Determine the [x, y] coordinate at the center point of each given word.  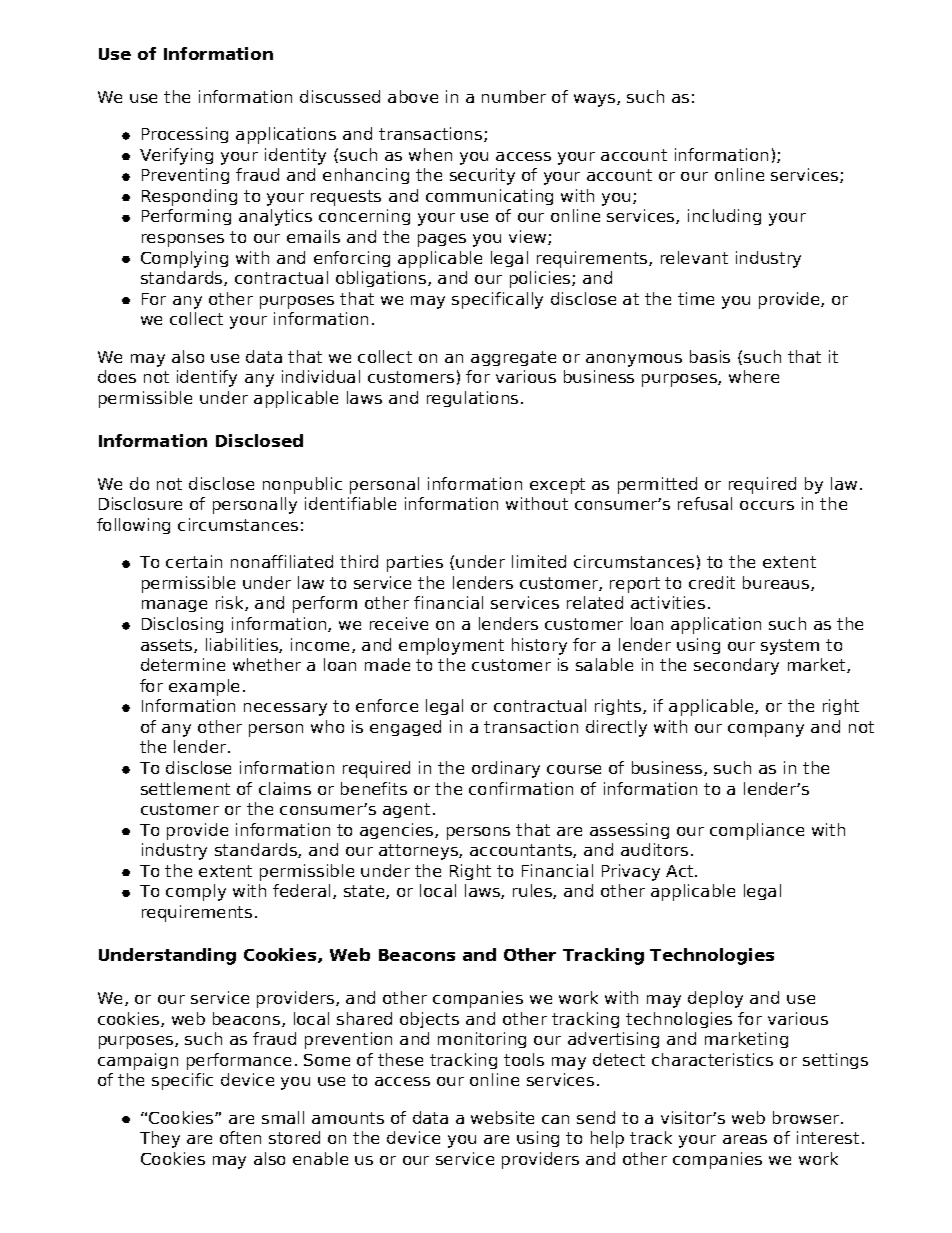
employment [451, 646]
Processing [185, 135]
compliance [757, 831]
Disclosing [182, 625]
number [514, 96]
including [724, 217]
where [754, 376]
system [790, 647]
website [502, 1117]
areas [745, 1139]
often [240, 1137]
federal [301, 890]
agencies [398, 831]
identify [207, 378]
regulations [472, 399]
